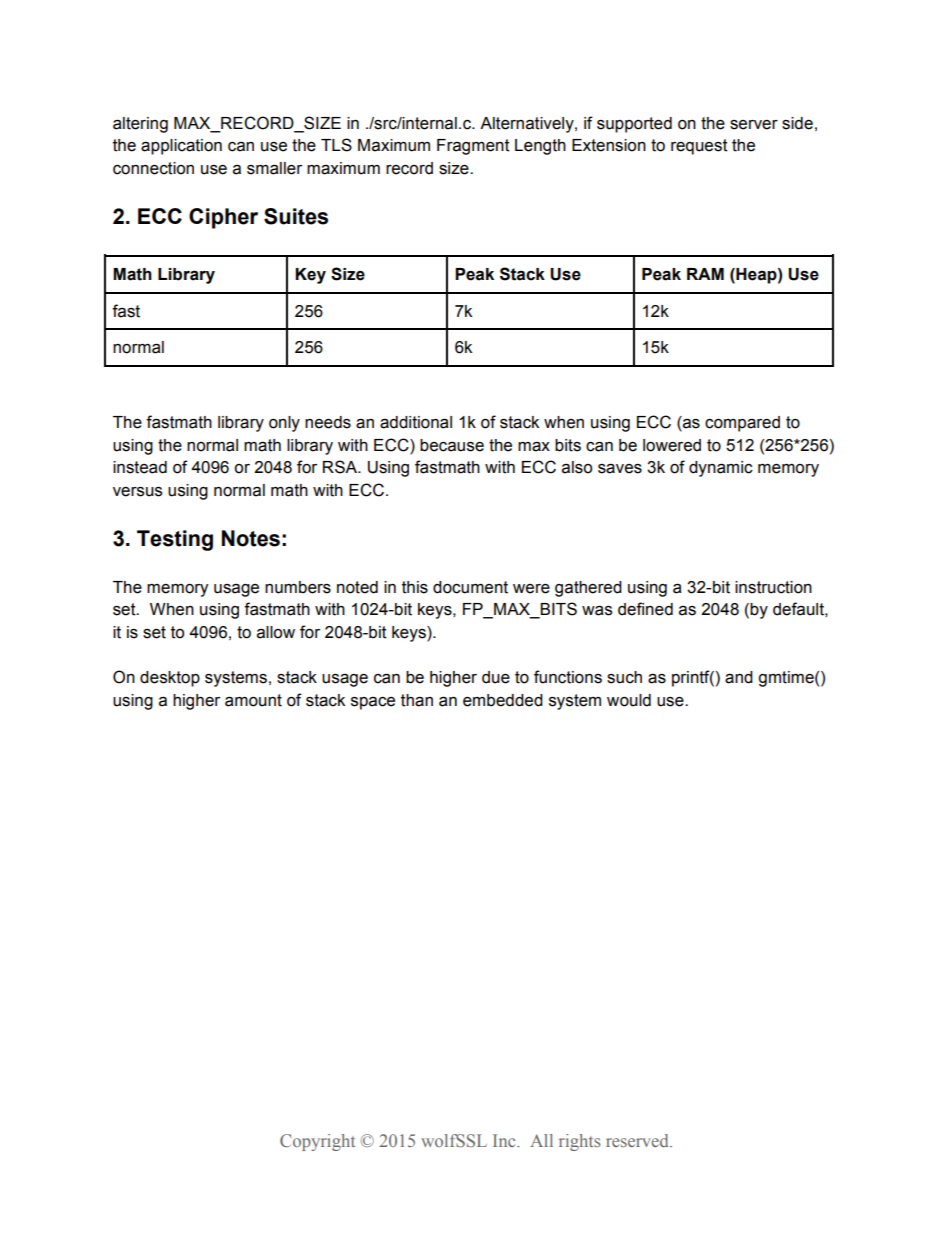 Image resolution: width=952 pixels, height=1233 pixels. I want to click on allow, so click(276, 632).
